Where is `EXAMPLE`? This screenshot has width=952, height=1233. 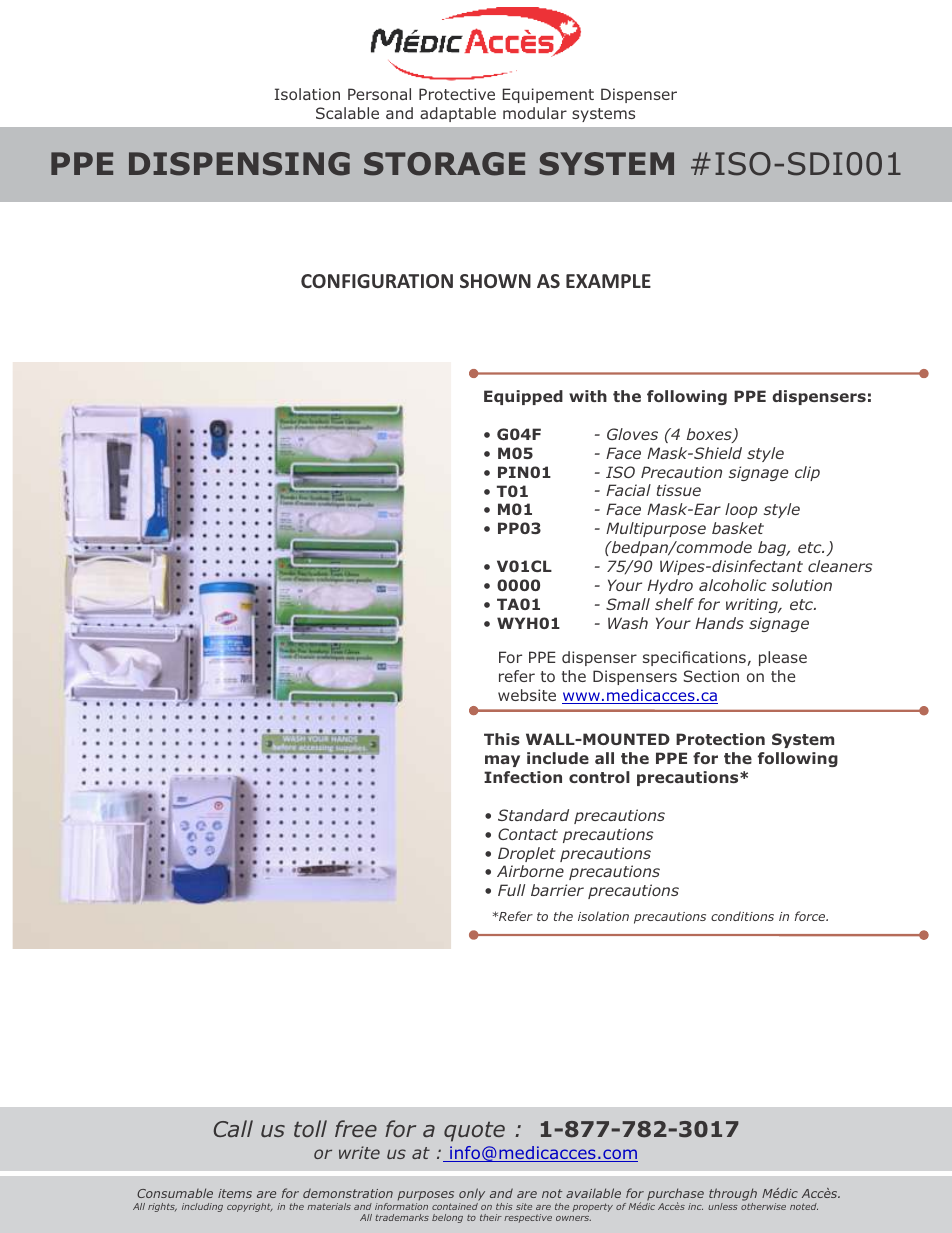 EXAMPLE is located at coordinates (608, 281).
